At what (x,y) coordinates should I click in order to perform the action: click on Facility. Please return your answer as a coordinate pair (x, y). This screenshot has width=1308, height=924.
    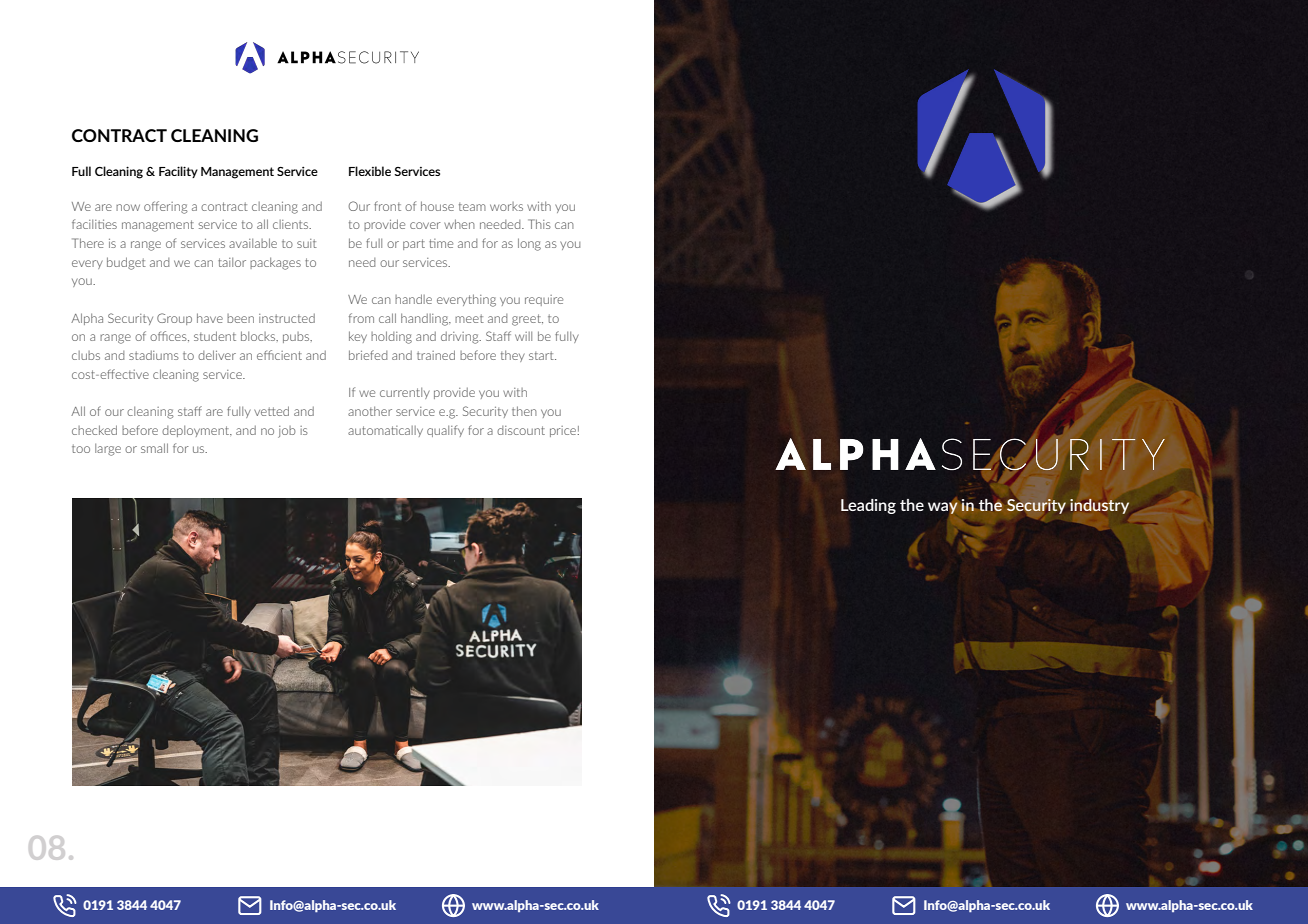
    Looking at the image, I should click on (178, 172).
